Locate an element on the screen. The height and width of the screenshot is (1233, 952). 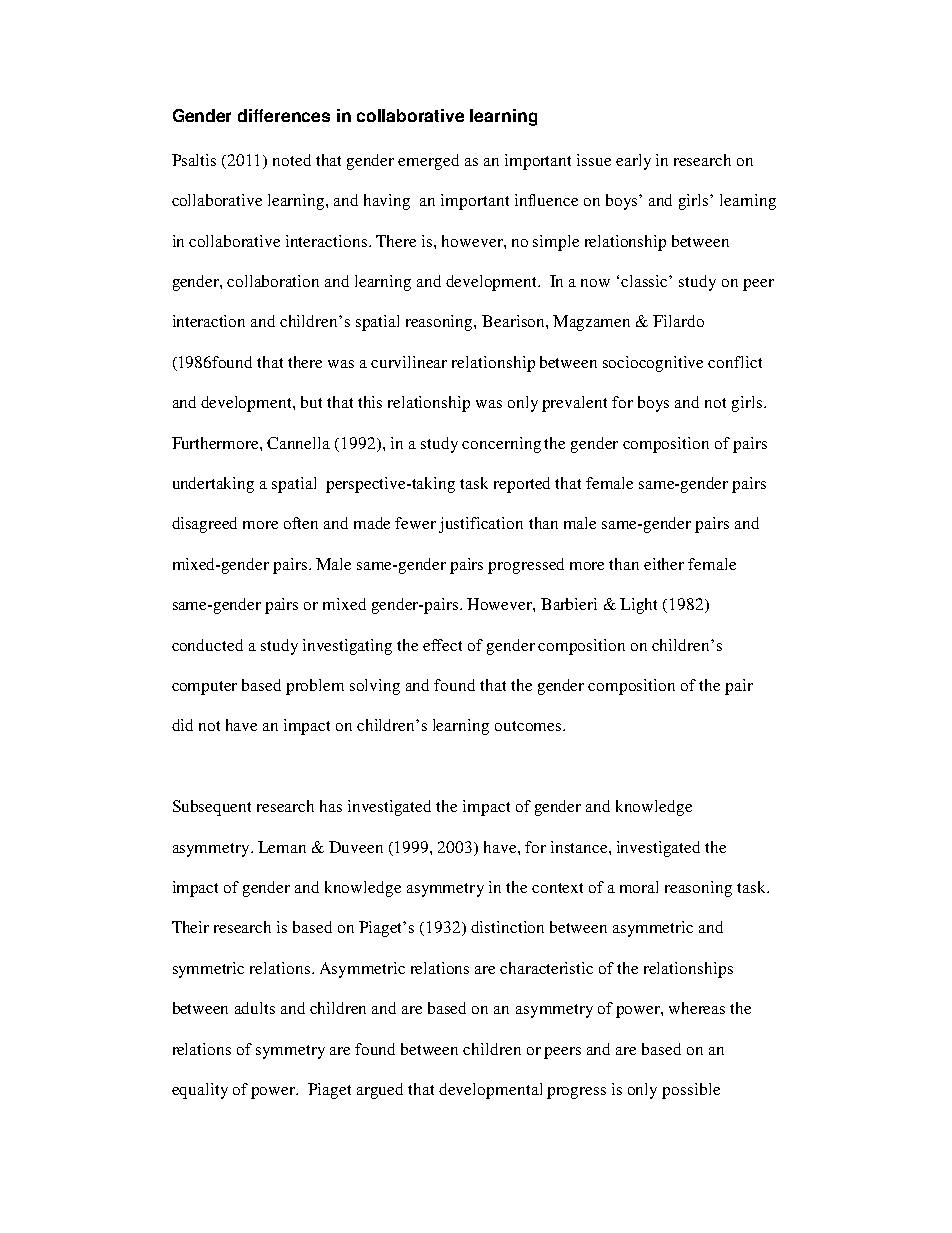
emerged is located at coordinates (428, 162).
